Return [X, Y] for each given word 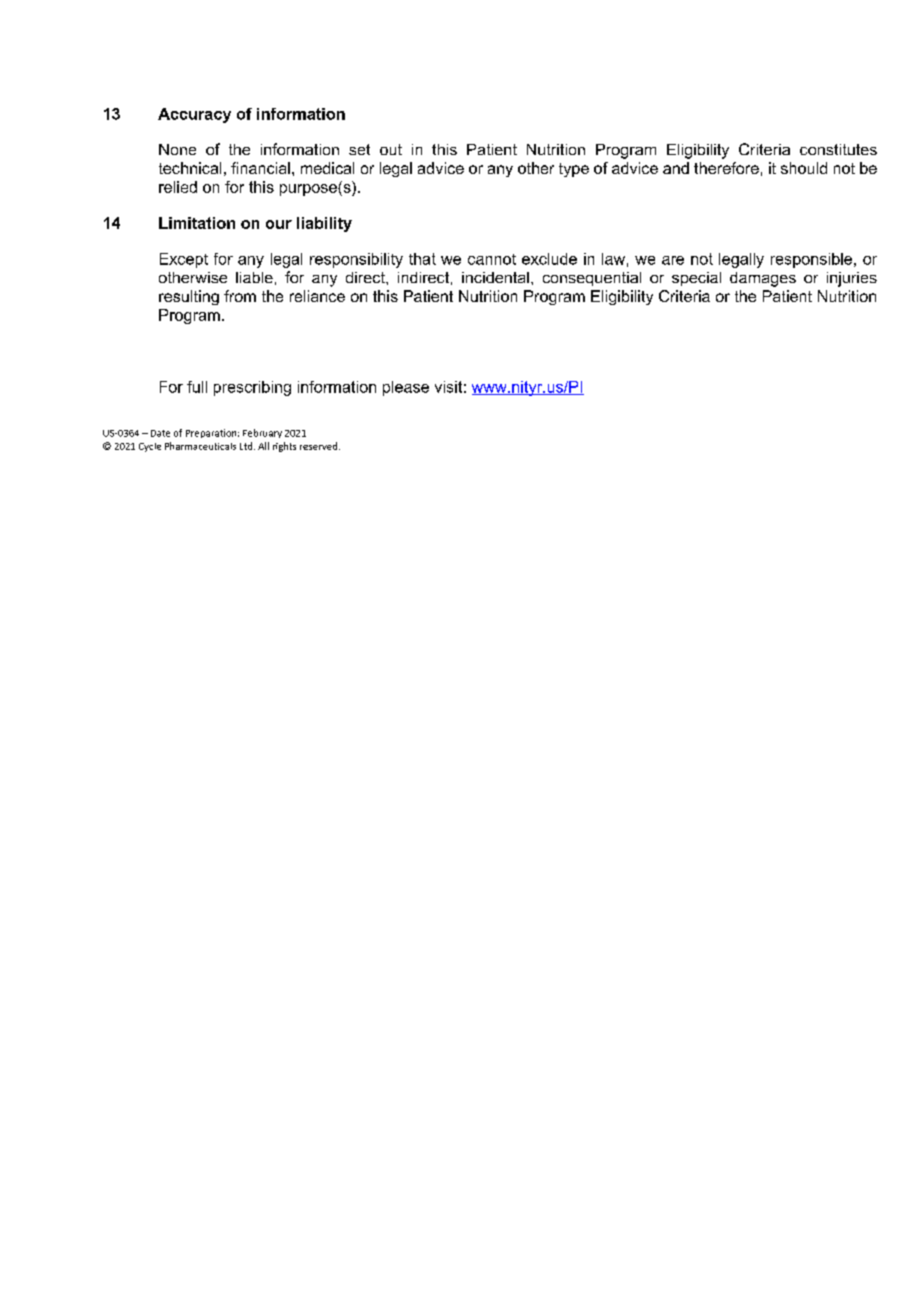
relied [178, 187]
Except [184, 260]
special [696, 279]
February [262, 433]
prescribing [252, 388]
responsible [813, 260]
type [574, 170]
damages [763, 279]
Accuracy [194, 115]
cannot [492, 259]
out [391, 149]
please [406, 388]
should [804, 168]
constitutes [838, 149]
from [240, 296]
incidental [495, 277]
